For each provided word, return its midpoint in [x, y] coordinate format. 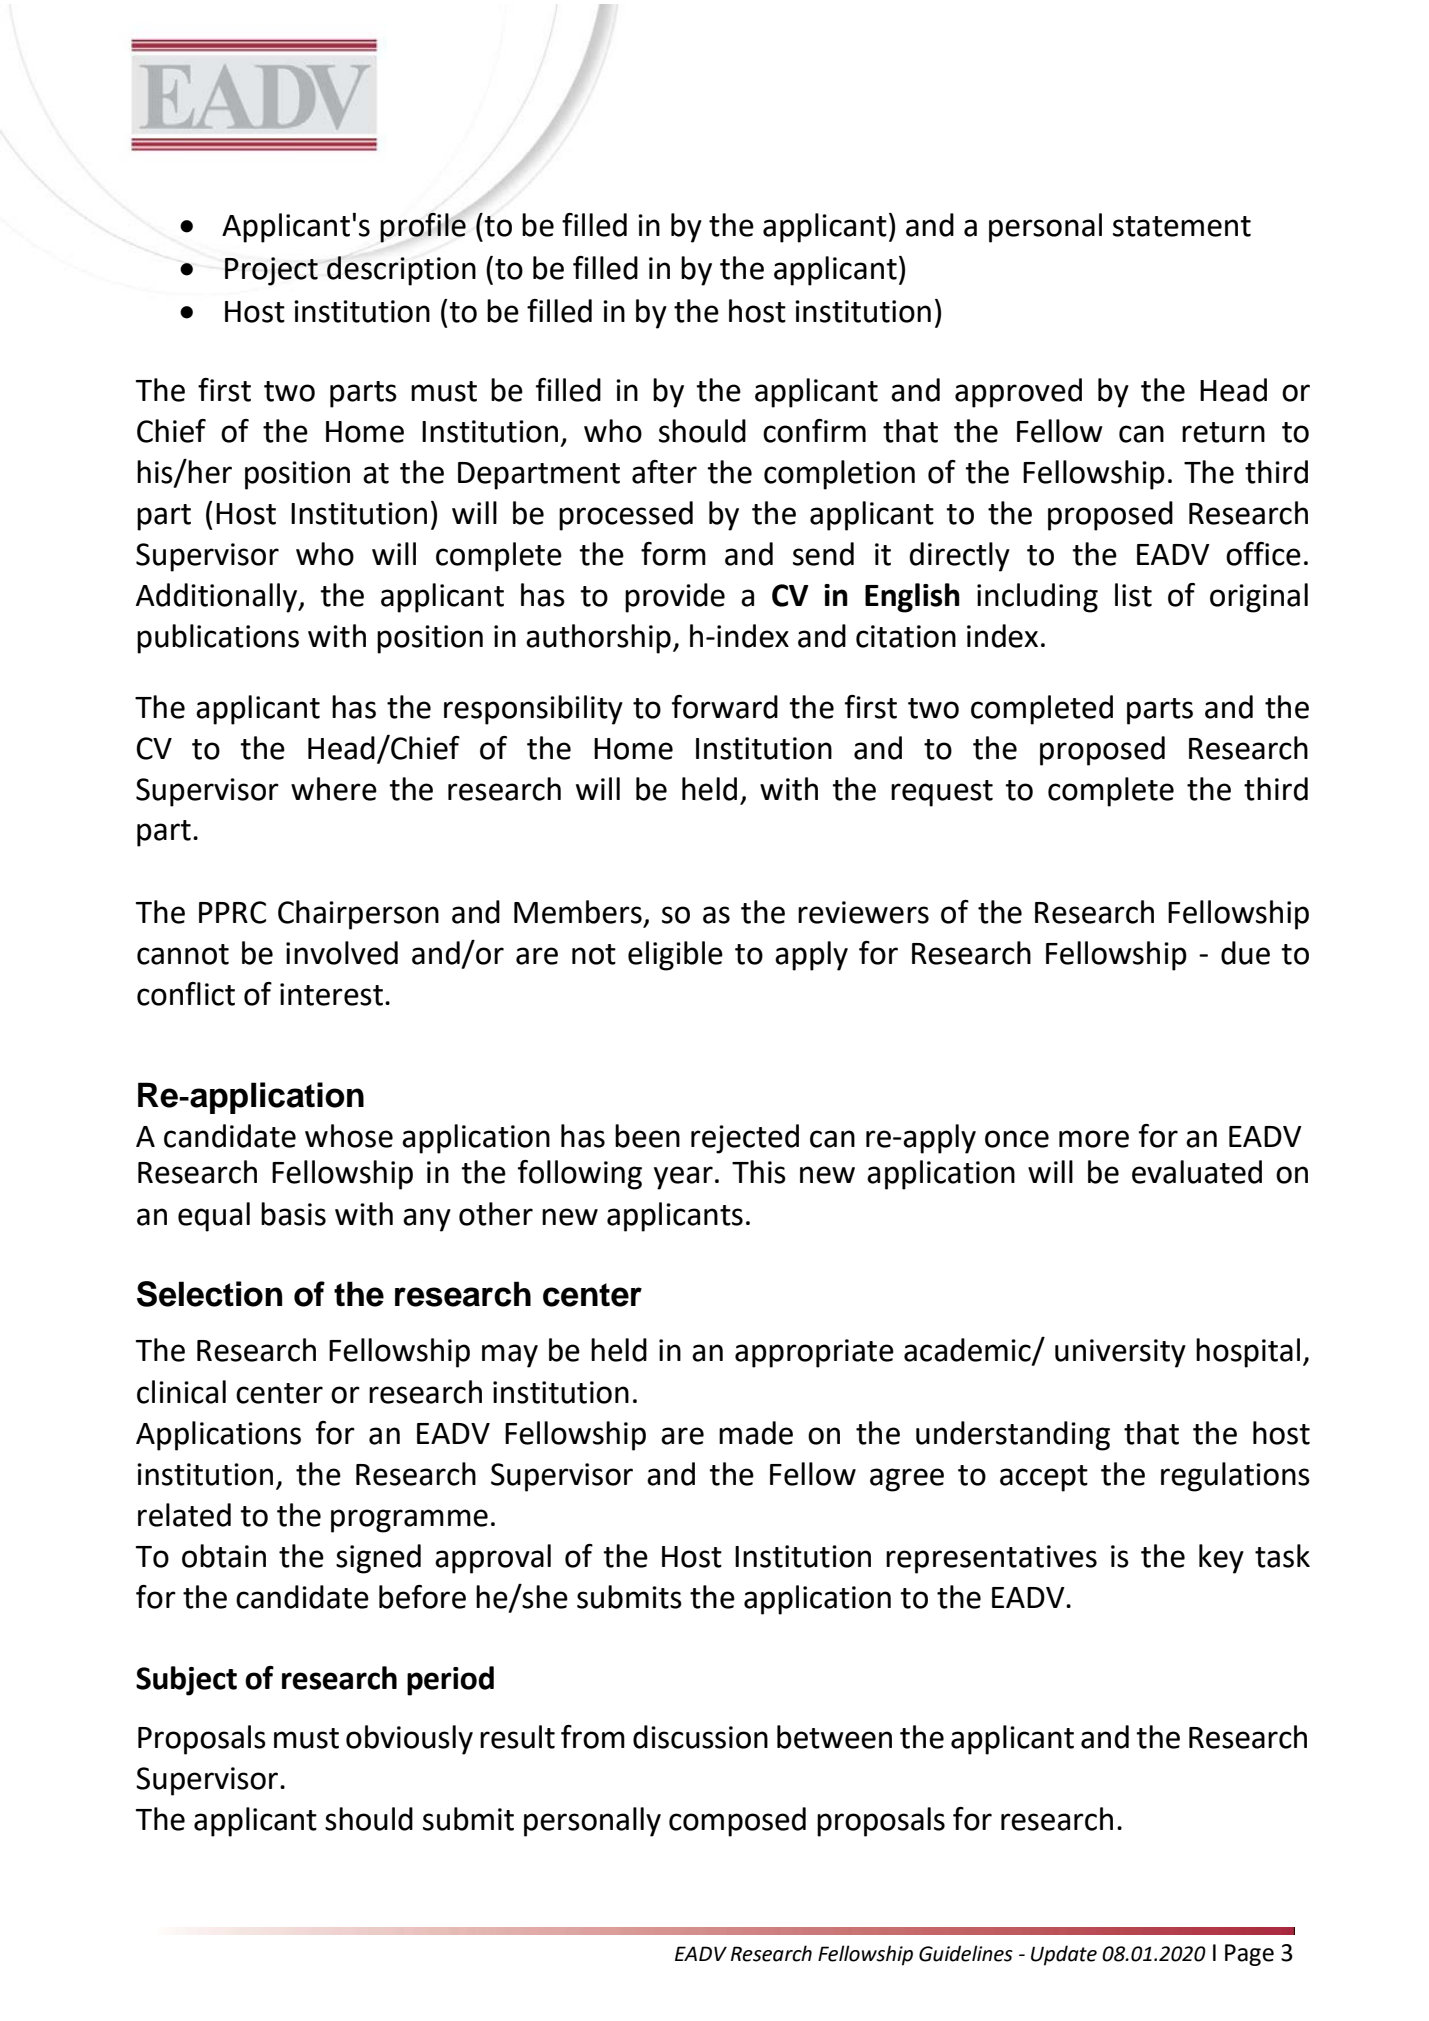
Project [271, 271]
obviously [409, 1740]
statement [1182, 226]
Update [1064, 1955]
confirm [814, 431]
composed [737, 1822]
